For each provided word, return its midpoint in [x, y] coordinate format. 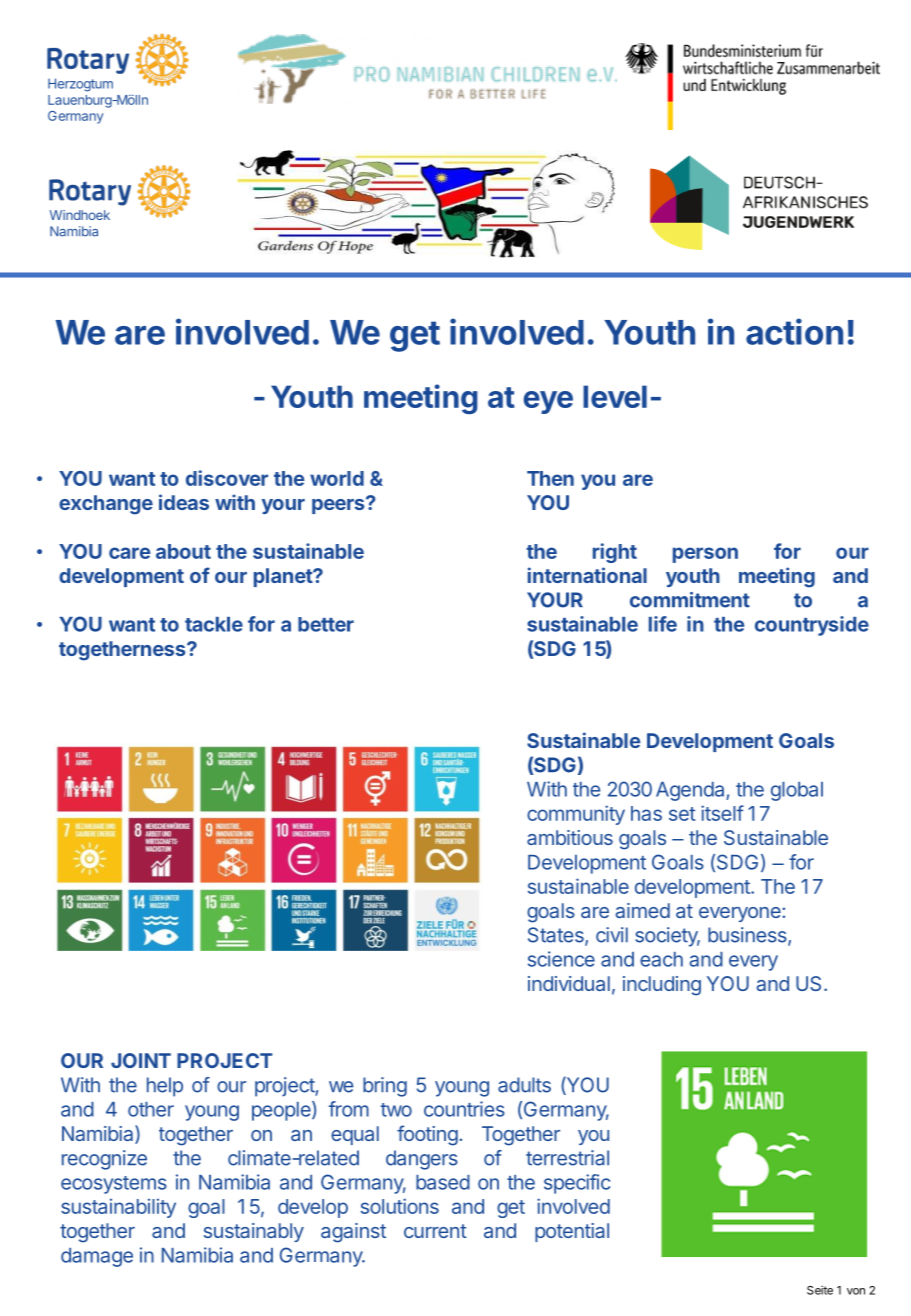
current [435, 1231]
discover [227, 478]
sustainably [254, 1232]
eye [548, 402]
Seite [820, 1290]
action [794, 331]
